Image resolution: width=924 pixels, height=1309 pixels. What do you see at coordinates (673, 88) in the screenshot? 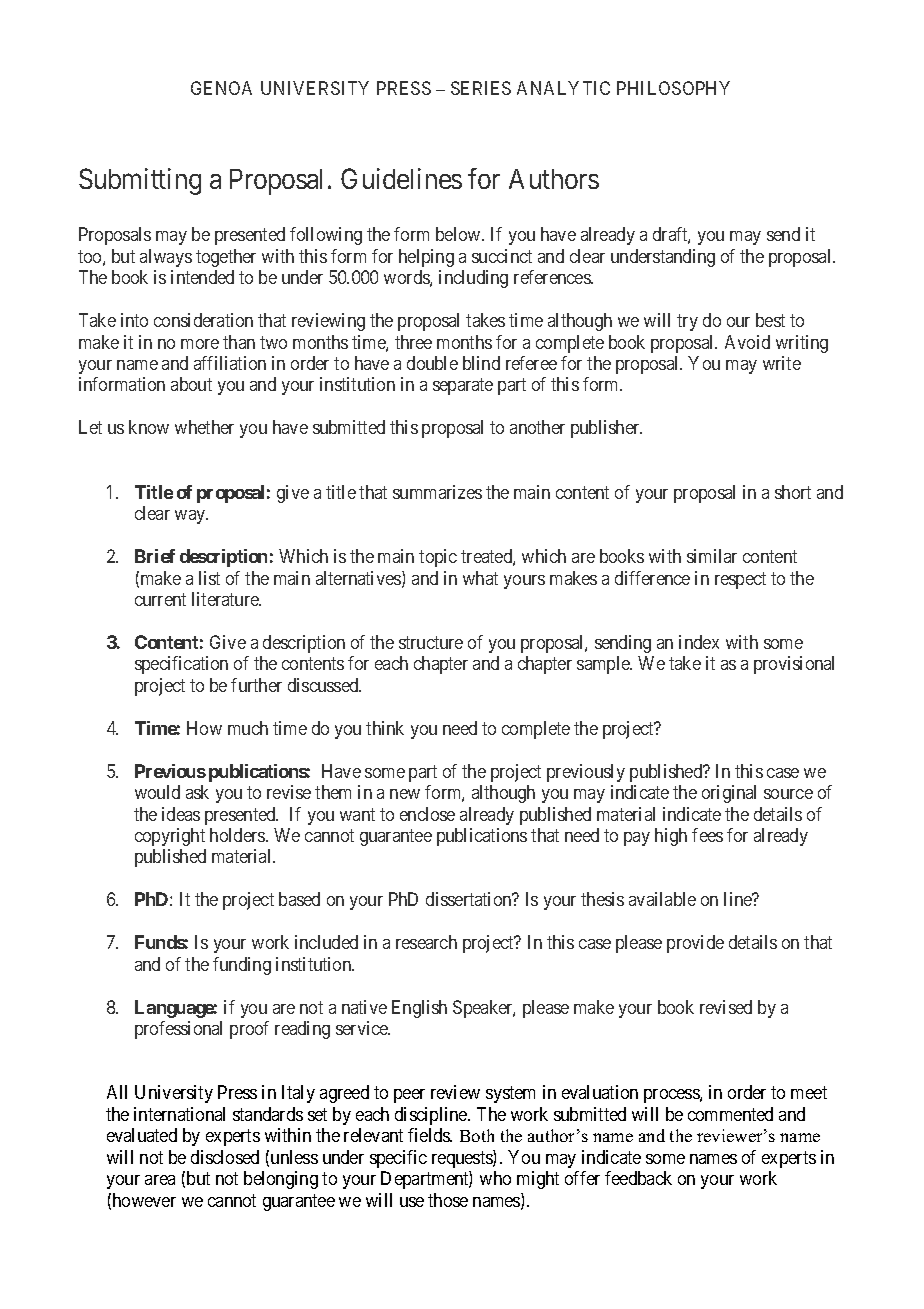
I see `PHILOSOPHY` at bounding box center [673, 88].
